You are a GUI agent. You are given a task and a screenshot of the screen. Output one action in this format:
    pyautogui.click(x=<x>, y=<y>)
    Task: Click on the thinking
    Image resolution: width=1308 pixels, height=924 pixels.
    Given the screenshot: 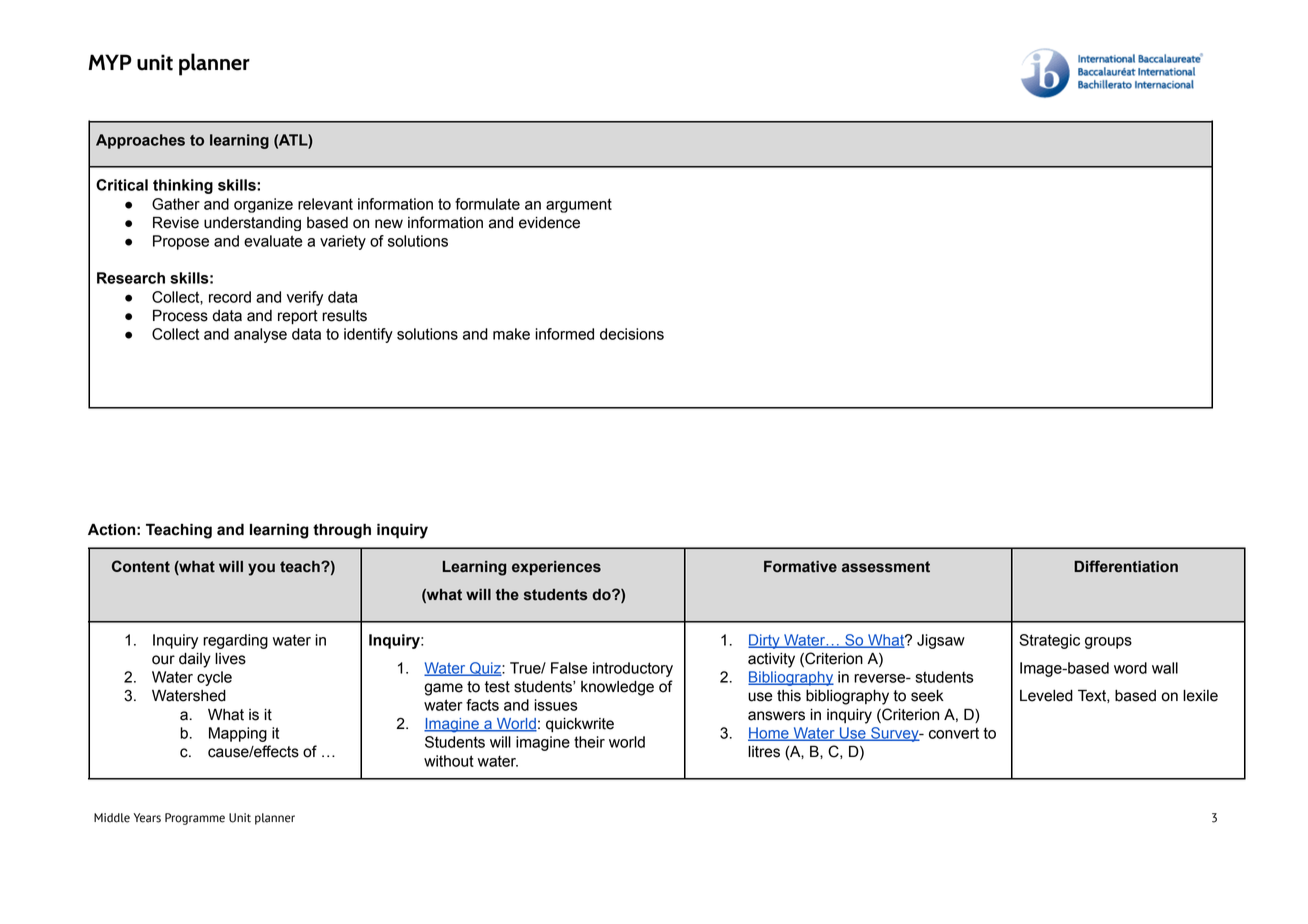 What is the action you would take?
    pyautogui.click(x=183, y=186)
